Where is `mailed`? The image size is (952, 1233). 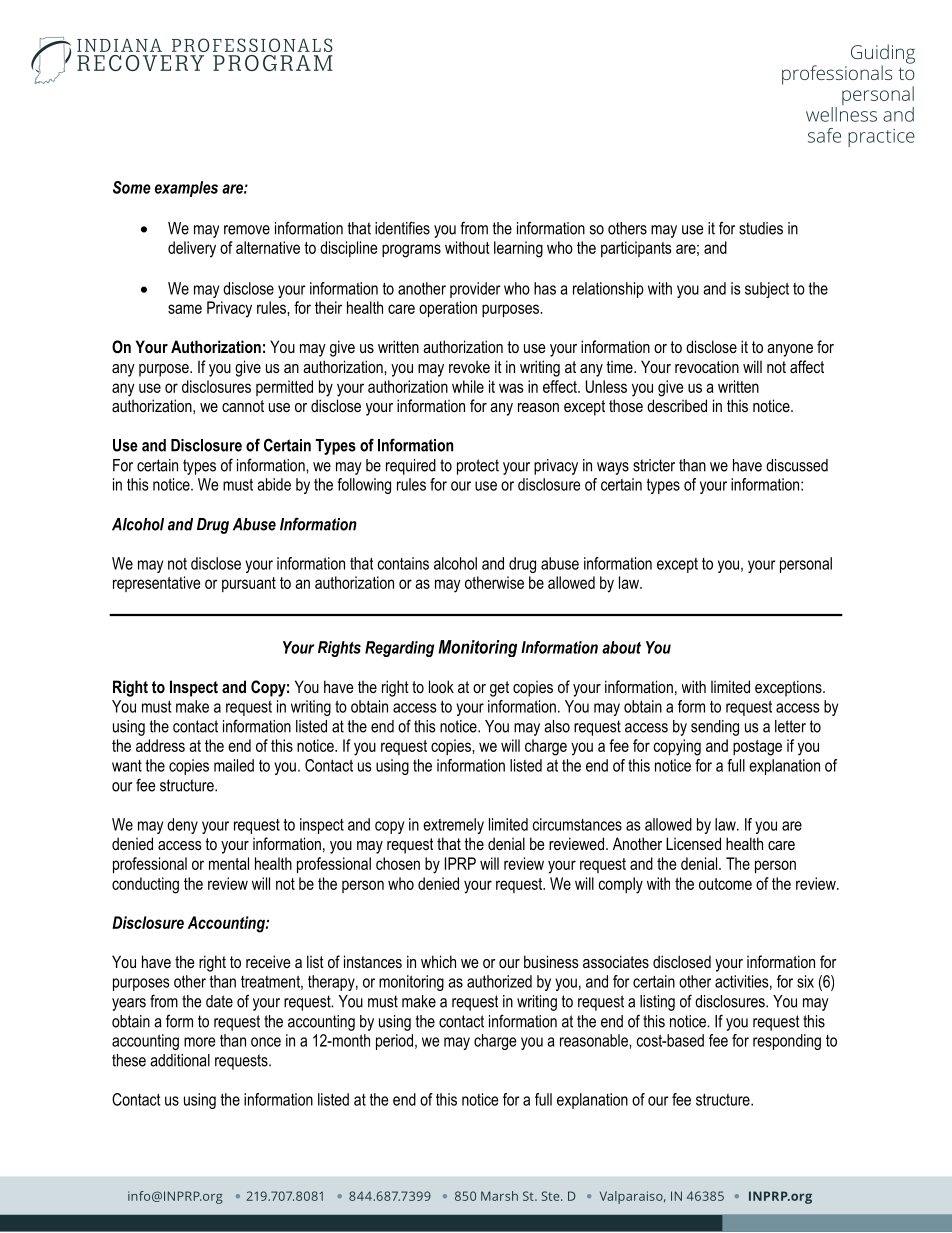 mailed is located at coordinates (234, 765).
